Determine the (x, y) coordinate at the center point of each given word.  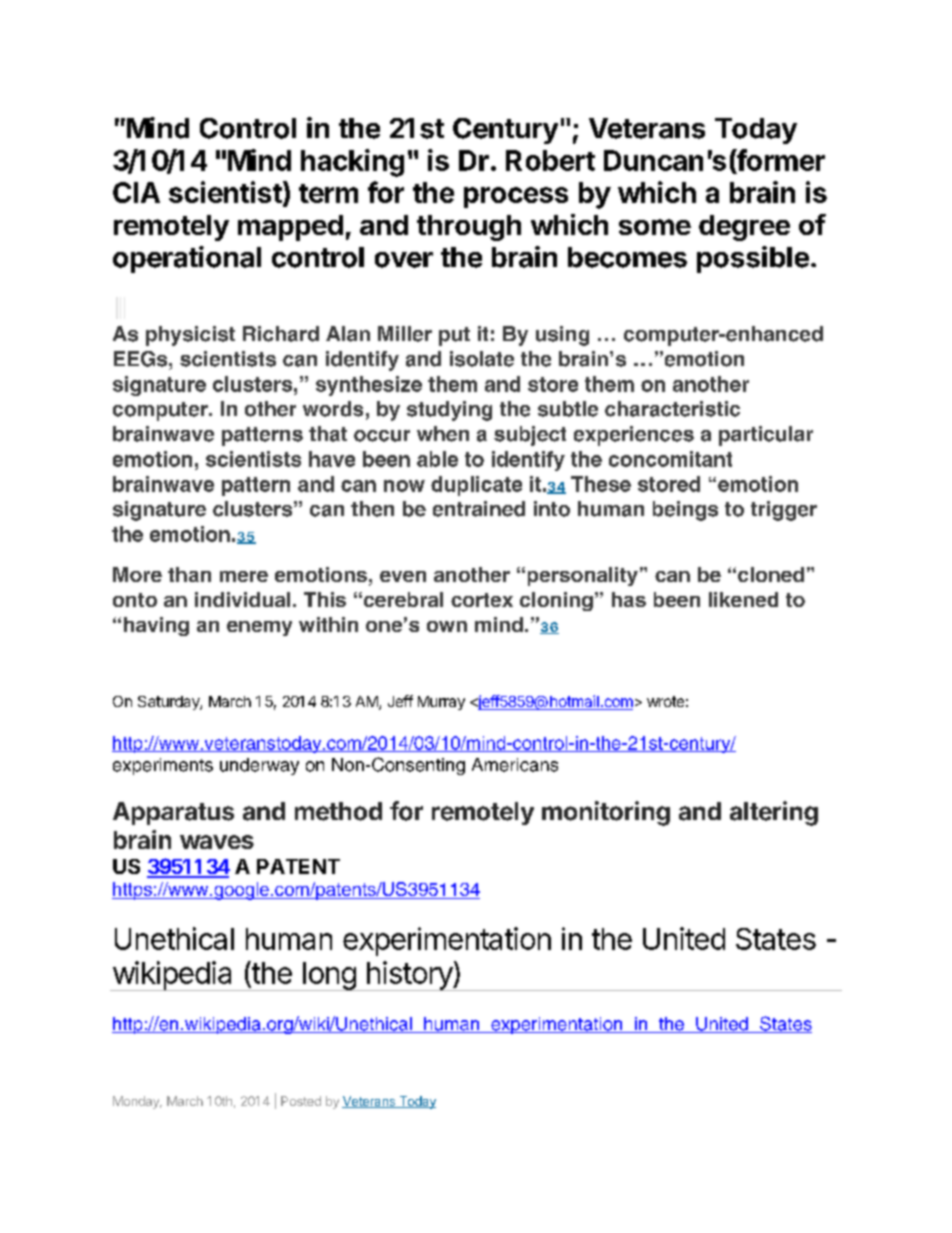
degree (744, 228)
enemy (259, 628)
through (469, 228)
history (409, 976)
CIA (136, 192)
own (447, 626)
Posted (301, 1101)
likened (743, 599)
